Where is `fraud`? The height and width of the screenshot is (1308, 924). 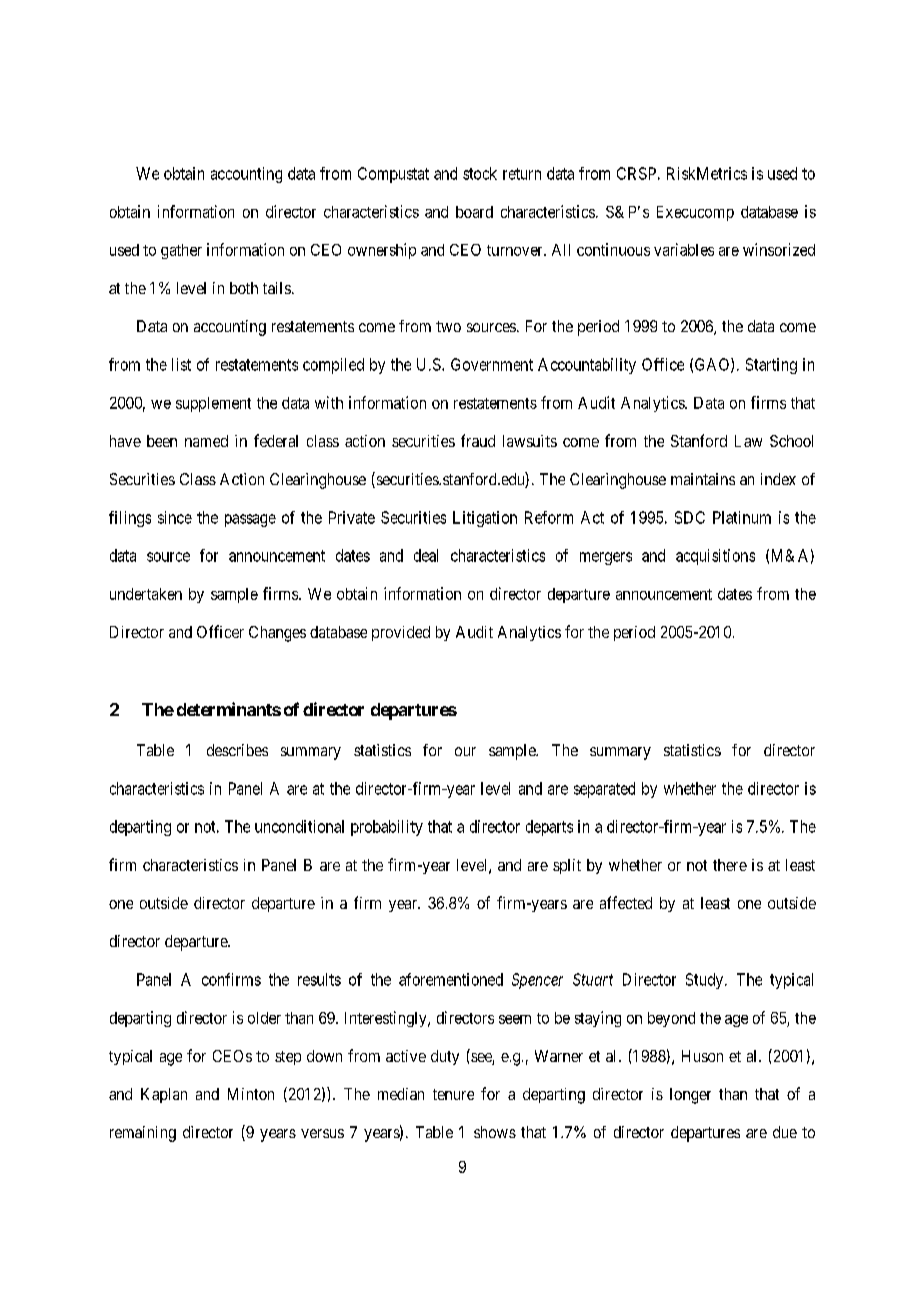
fraud is located at coordinates (478, 440).
